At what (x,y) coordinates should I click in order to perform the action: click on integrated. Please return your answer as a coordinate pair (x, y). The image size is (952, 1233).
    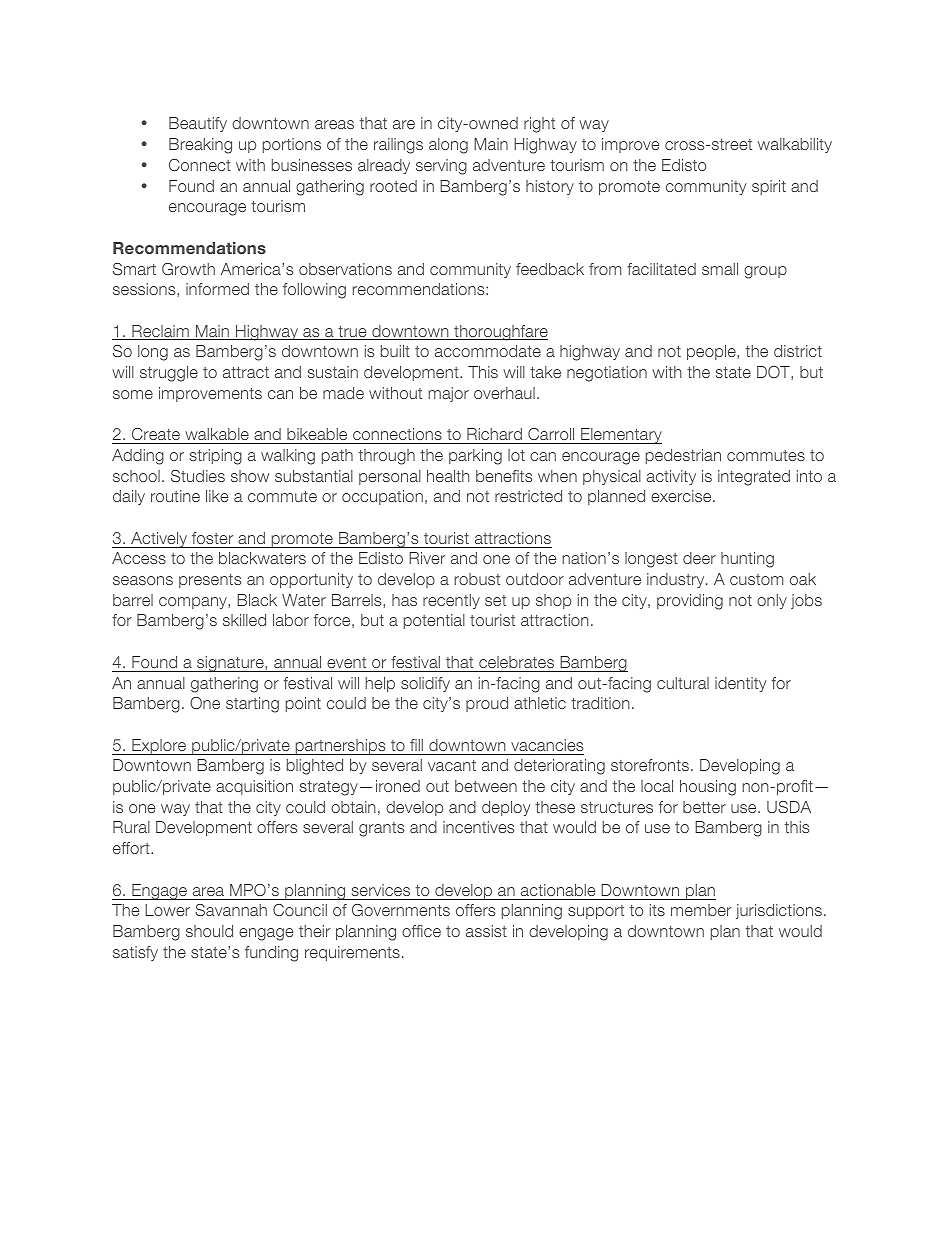
    Looking at the image, I should click on (754, 478).
